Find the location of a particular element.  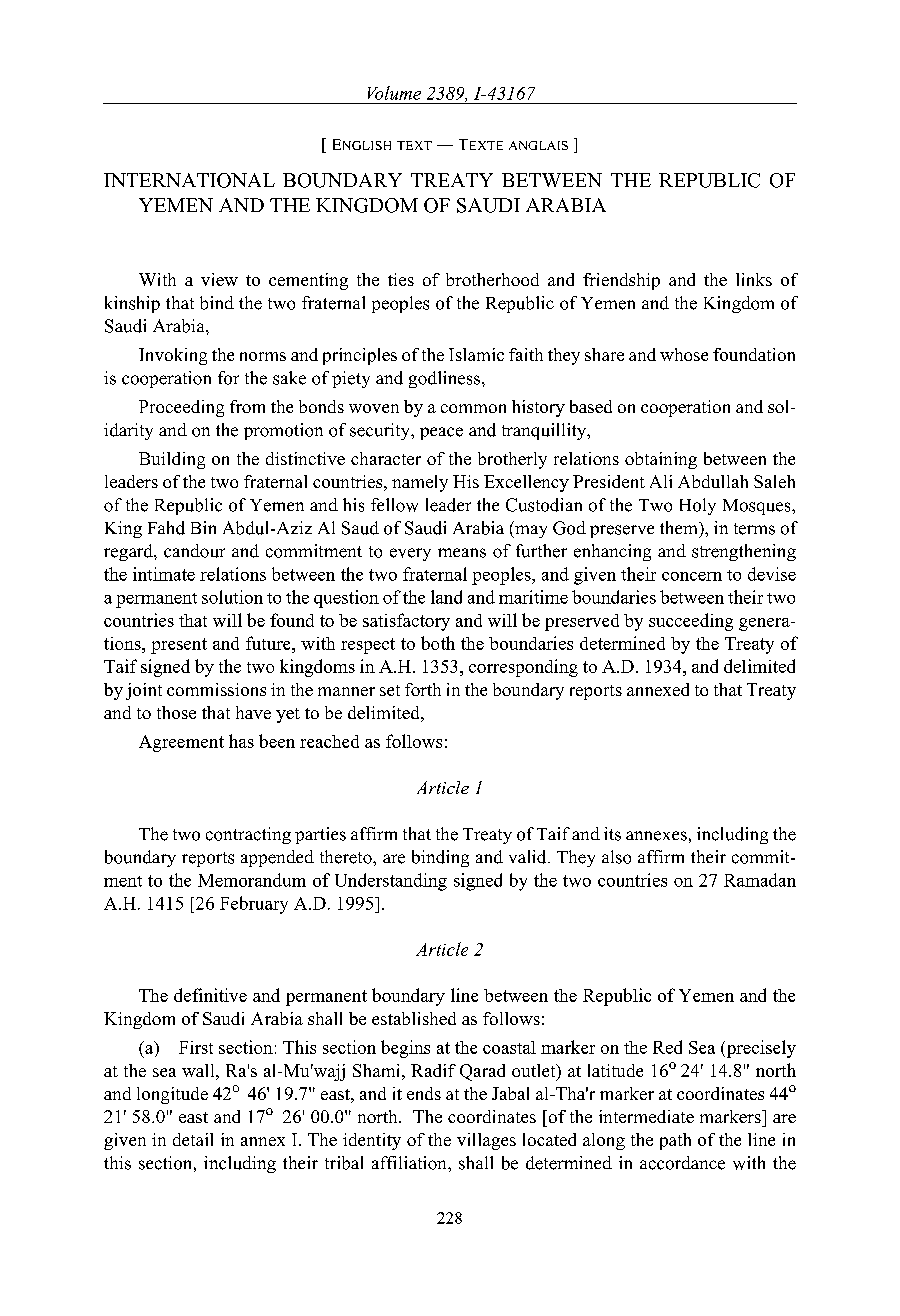

both is located at coordinates (438, 643).
